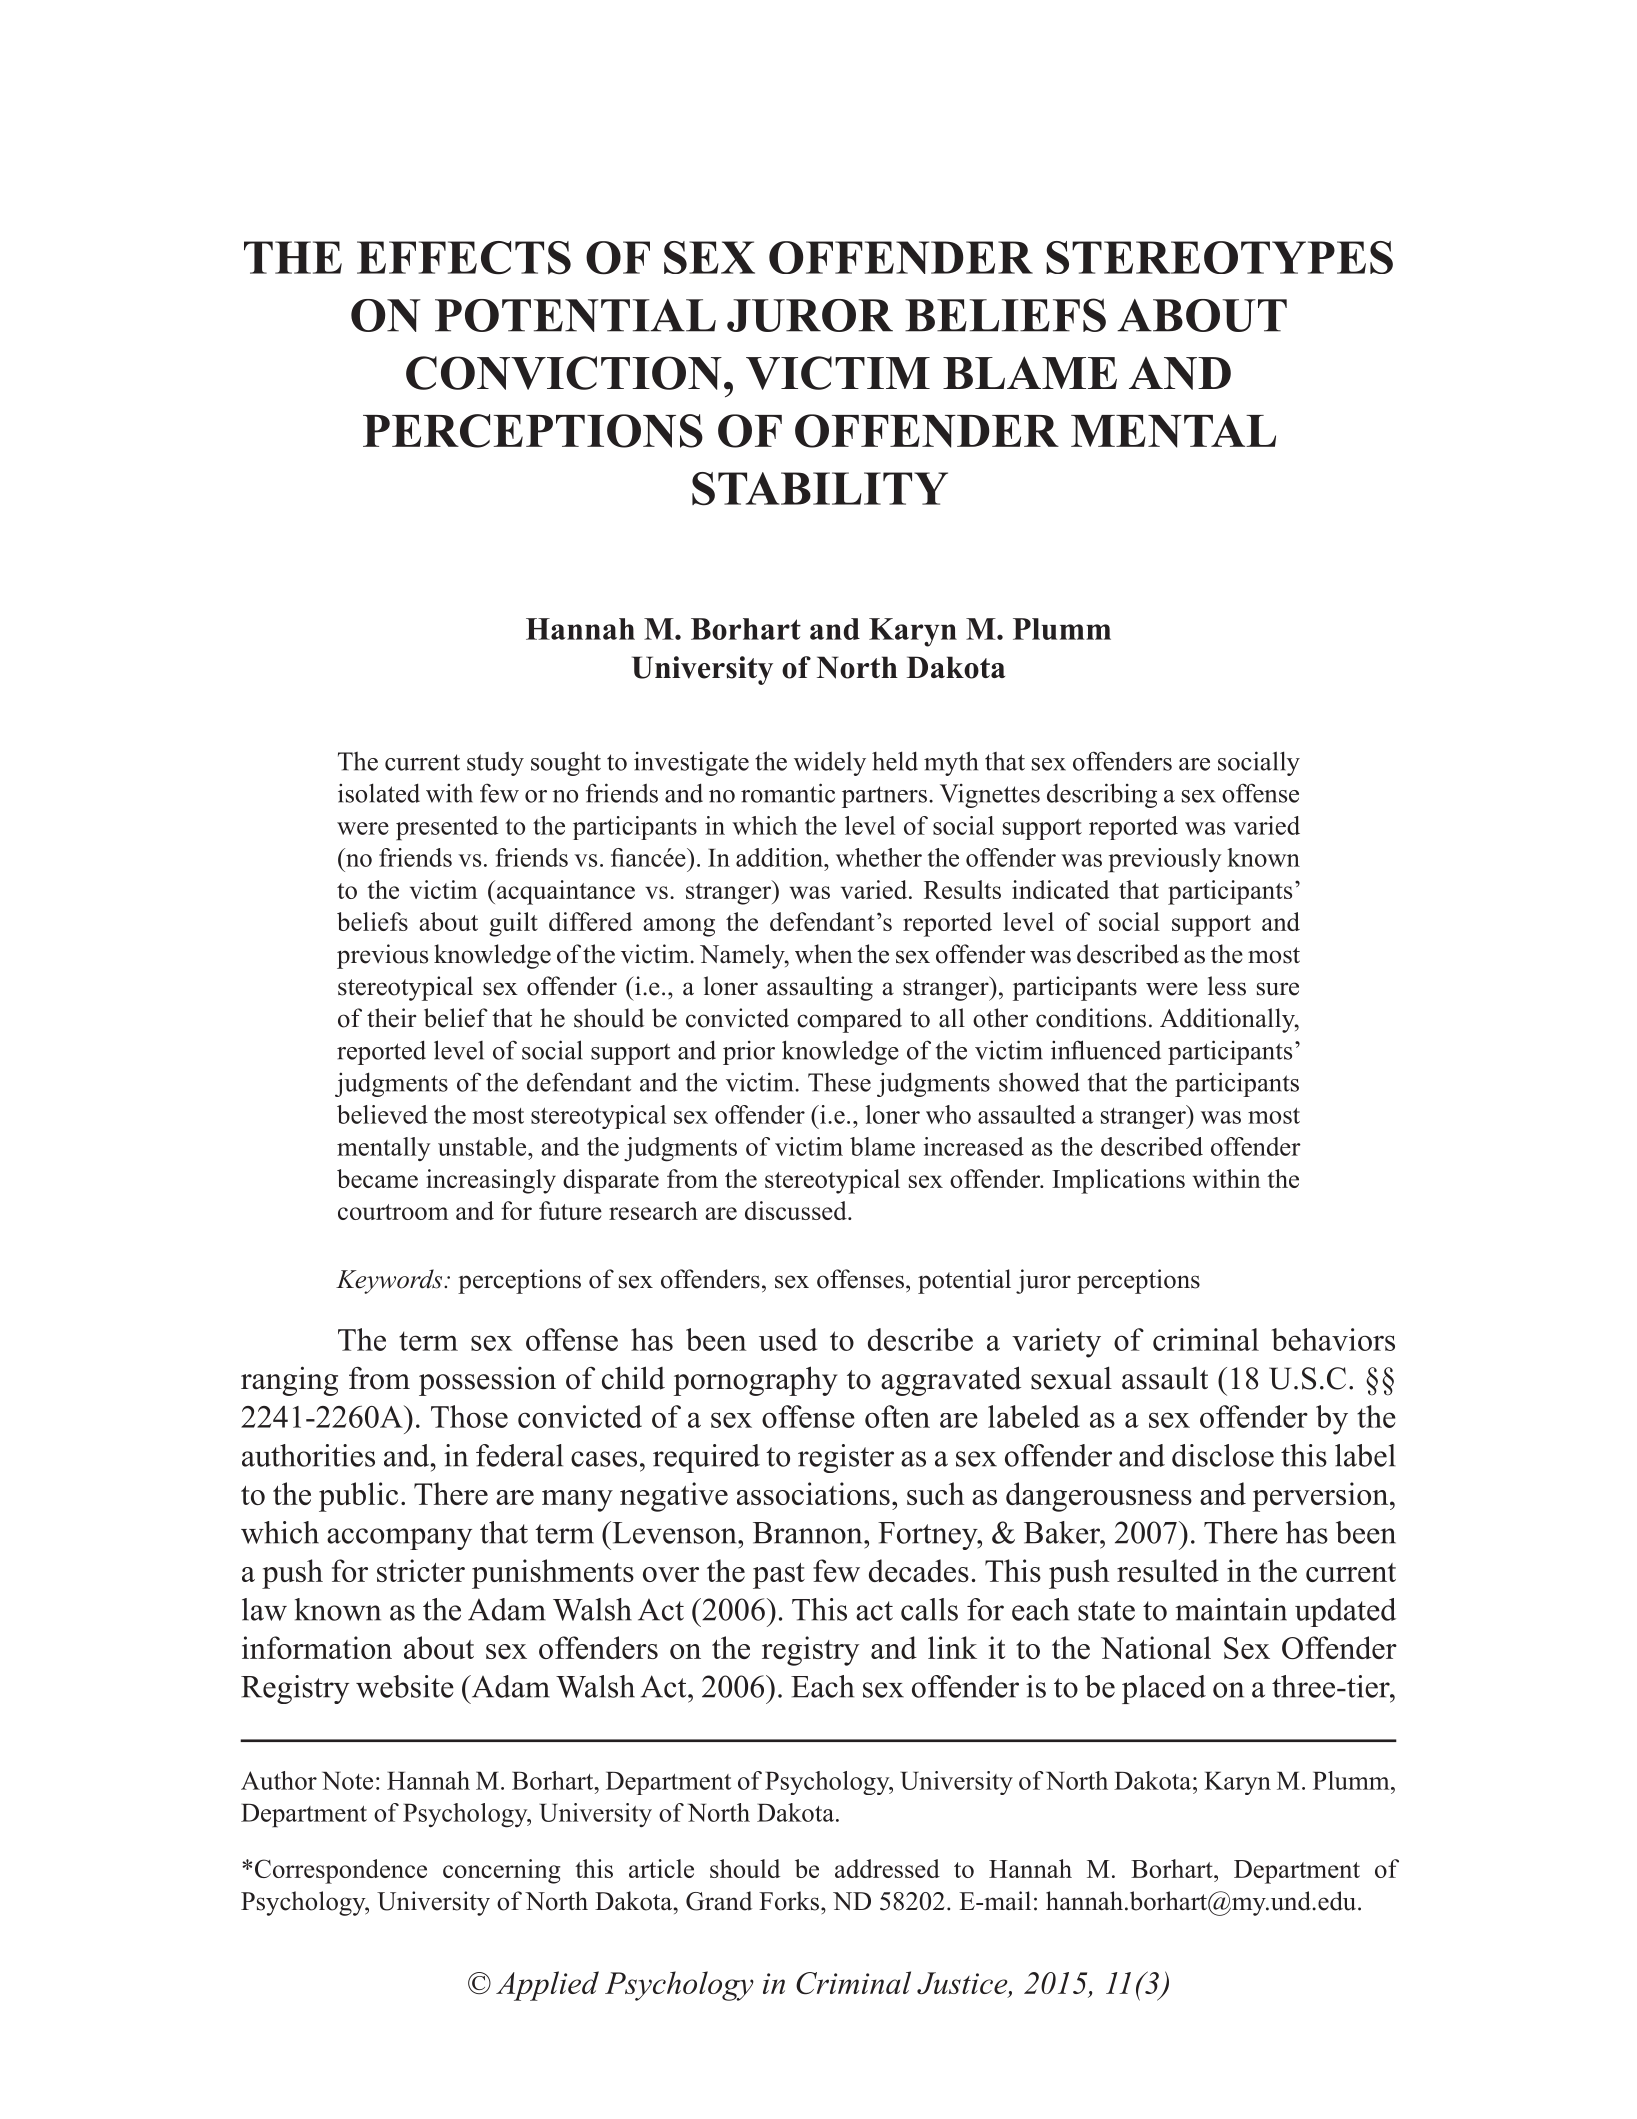  What do you see at coordinates (820, 489) in the image?
I see `STABILITY` at bounding box center [820, 489].
